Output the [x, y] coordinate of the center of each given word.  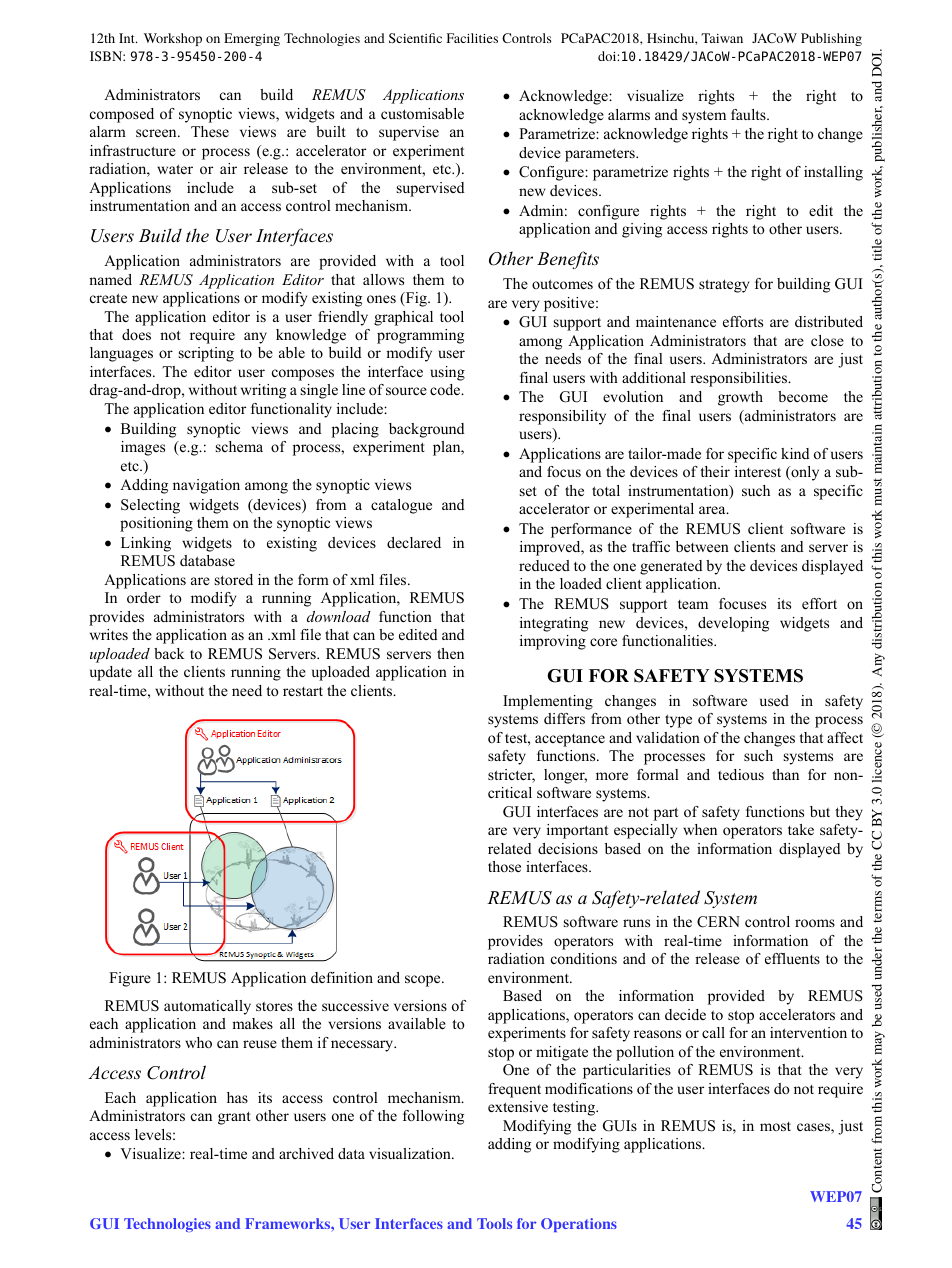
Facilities [472, 38]
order [144, 597]
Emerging [252, 39]
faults [749, 114]
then [450, 653]
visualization [411, 1153]
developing [733, 624]
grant [234, 1118]
